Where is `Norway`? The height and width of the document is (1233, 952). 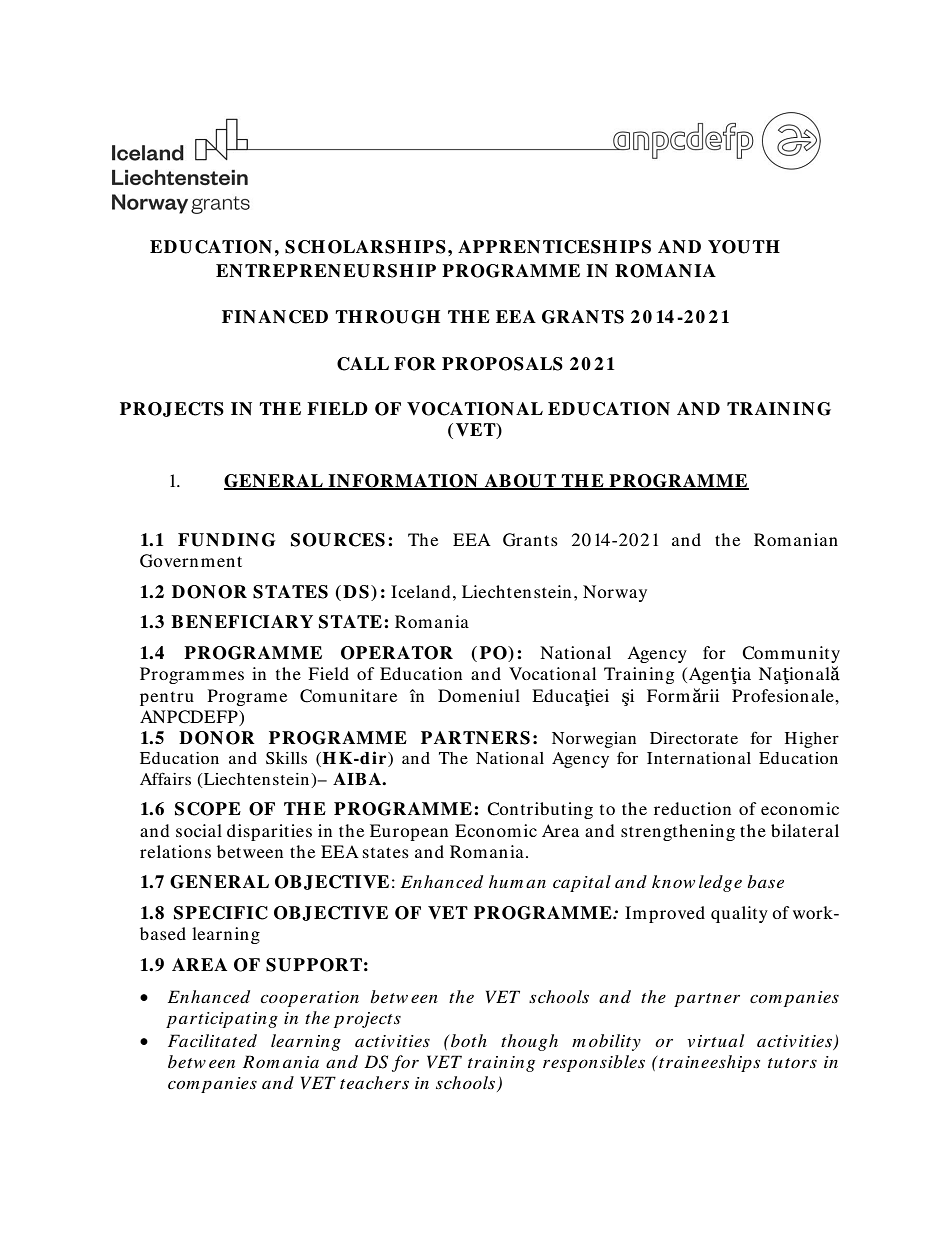
Norway is located at coordinates (615, 593).
